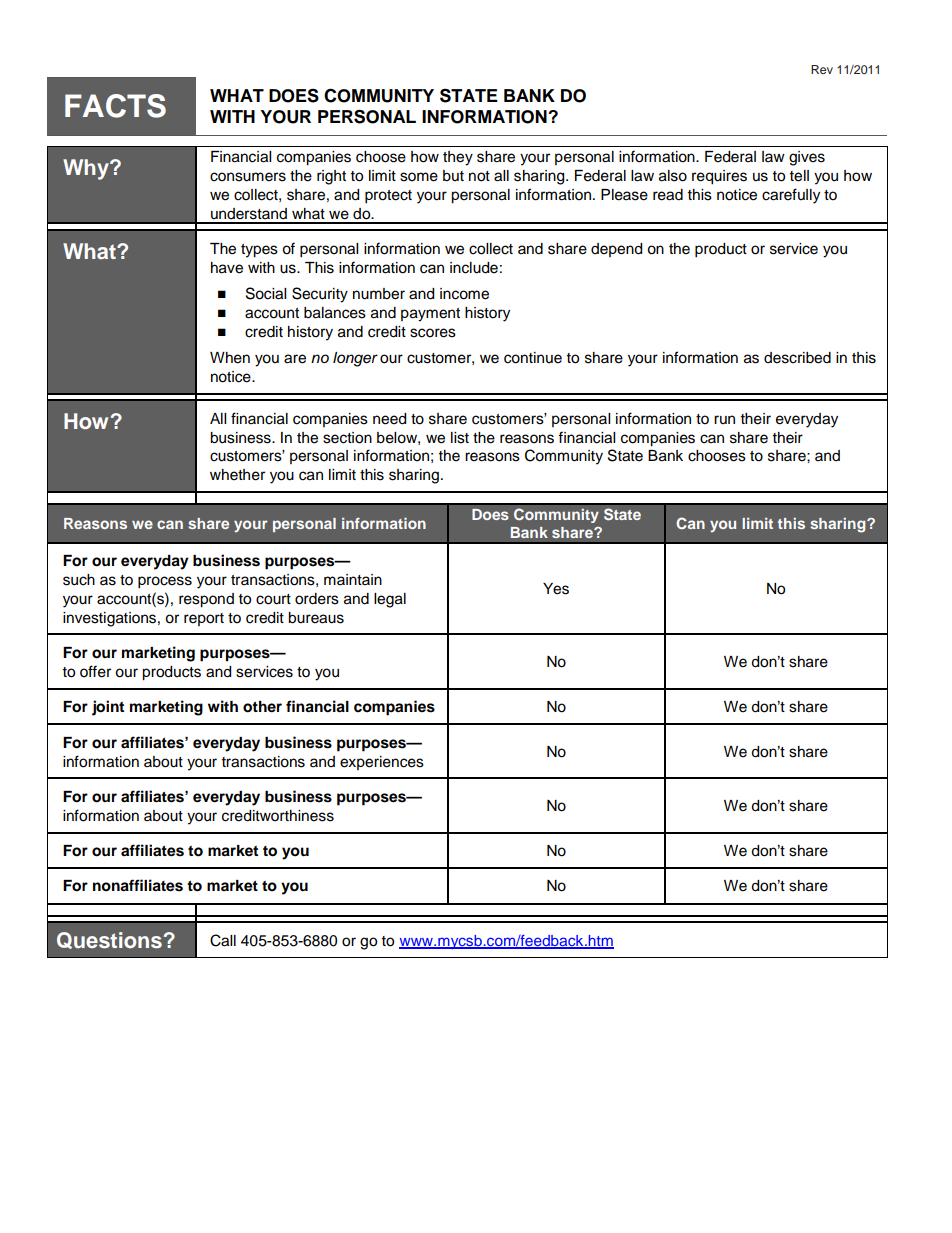 This document has height=1233, width=952. Describe the element at coordinates (556, 589) in the document. I see `Yes` at that location.
